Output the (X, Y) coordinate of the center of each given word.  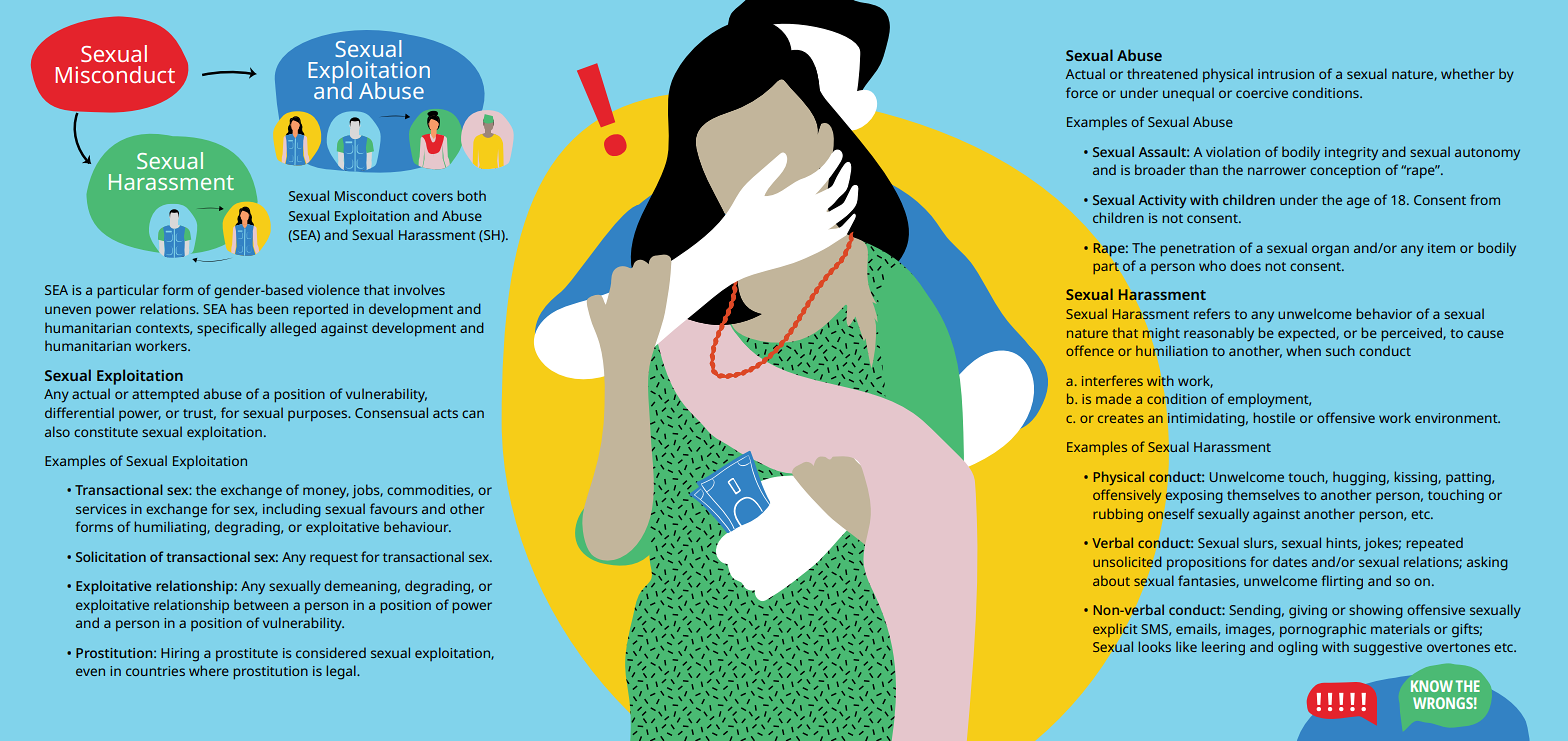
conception (1345, 172)
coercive (1262, 93)
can (473, 414)
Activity (1162, 202)
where (209, 670)
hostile (1274, 417)
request (334, 559)
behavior (1384, 313)
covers (432, 197)
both (471, 195)
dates (1290, 561)
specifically (231, 329)
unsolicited (1127, 562)
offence (1090, 350)
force (1082, 92)
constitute (106, 432)
